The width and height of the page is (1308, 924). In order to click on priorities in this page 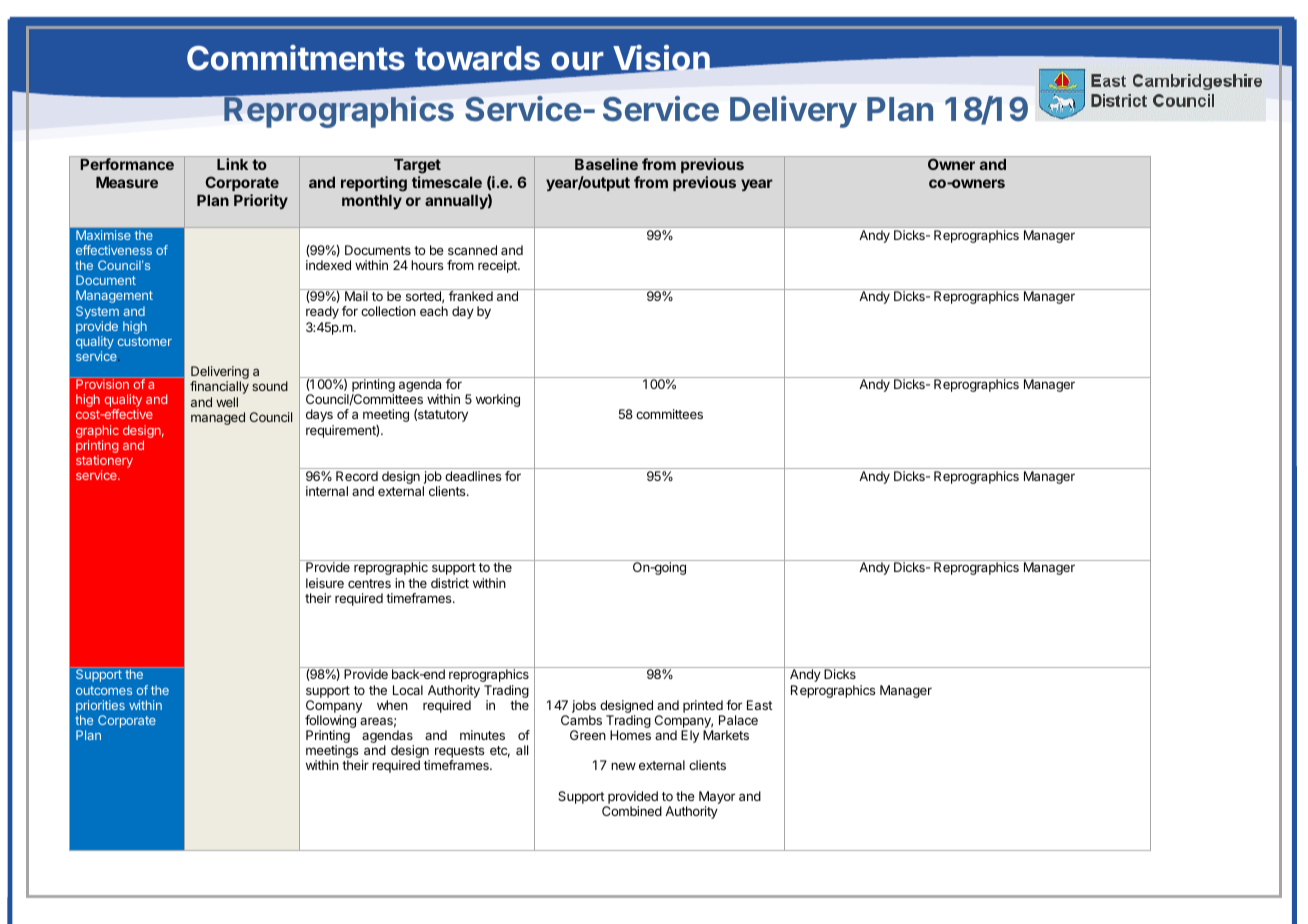, I will do `click(100, 706)`.
